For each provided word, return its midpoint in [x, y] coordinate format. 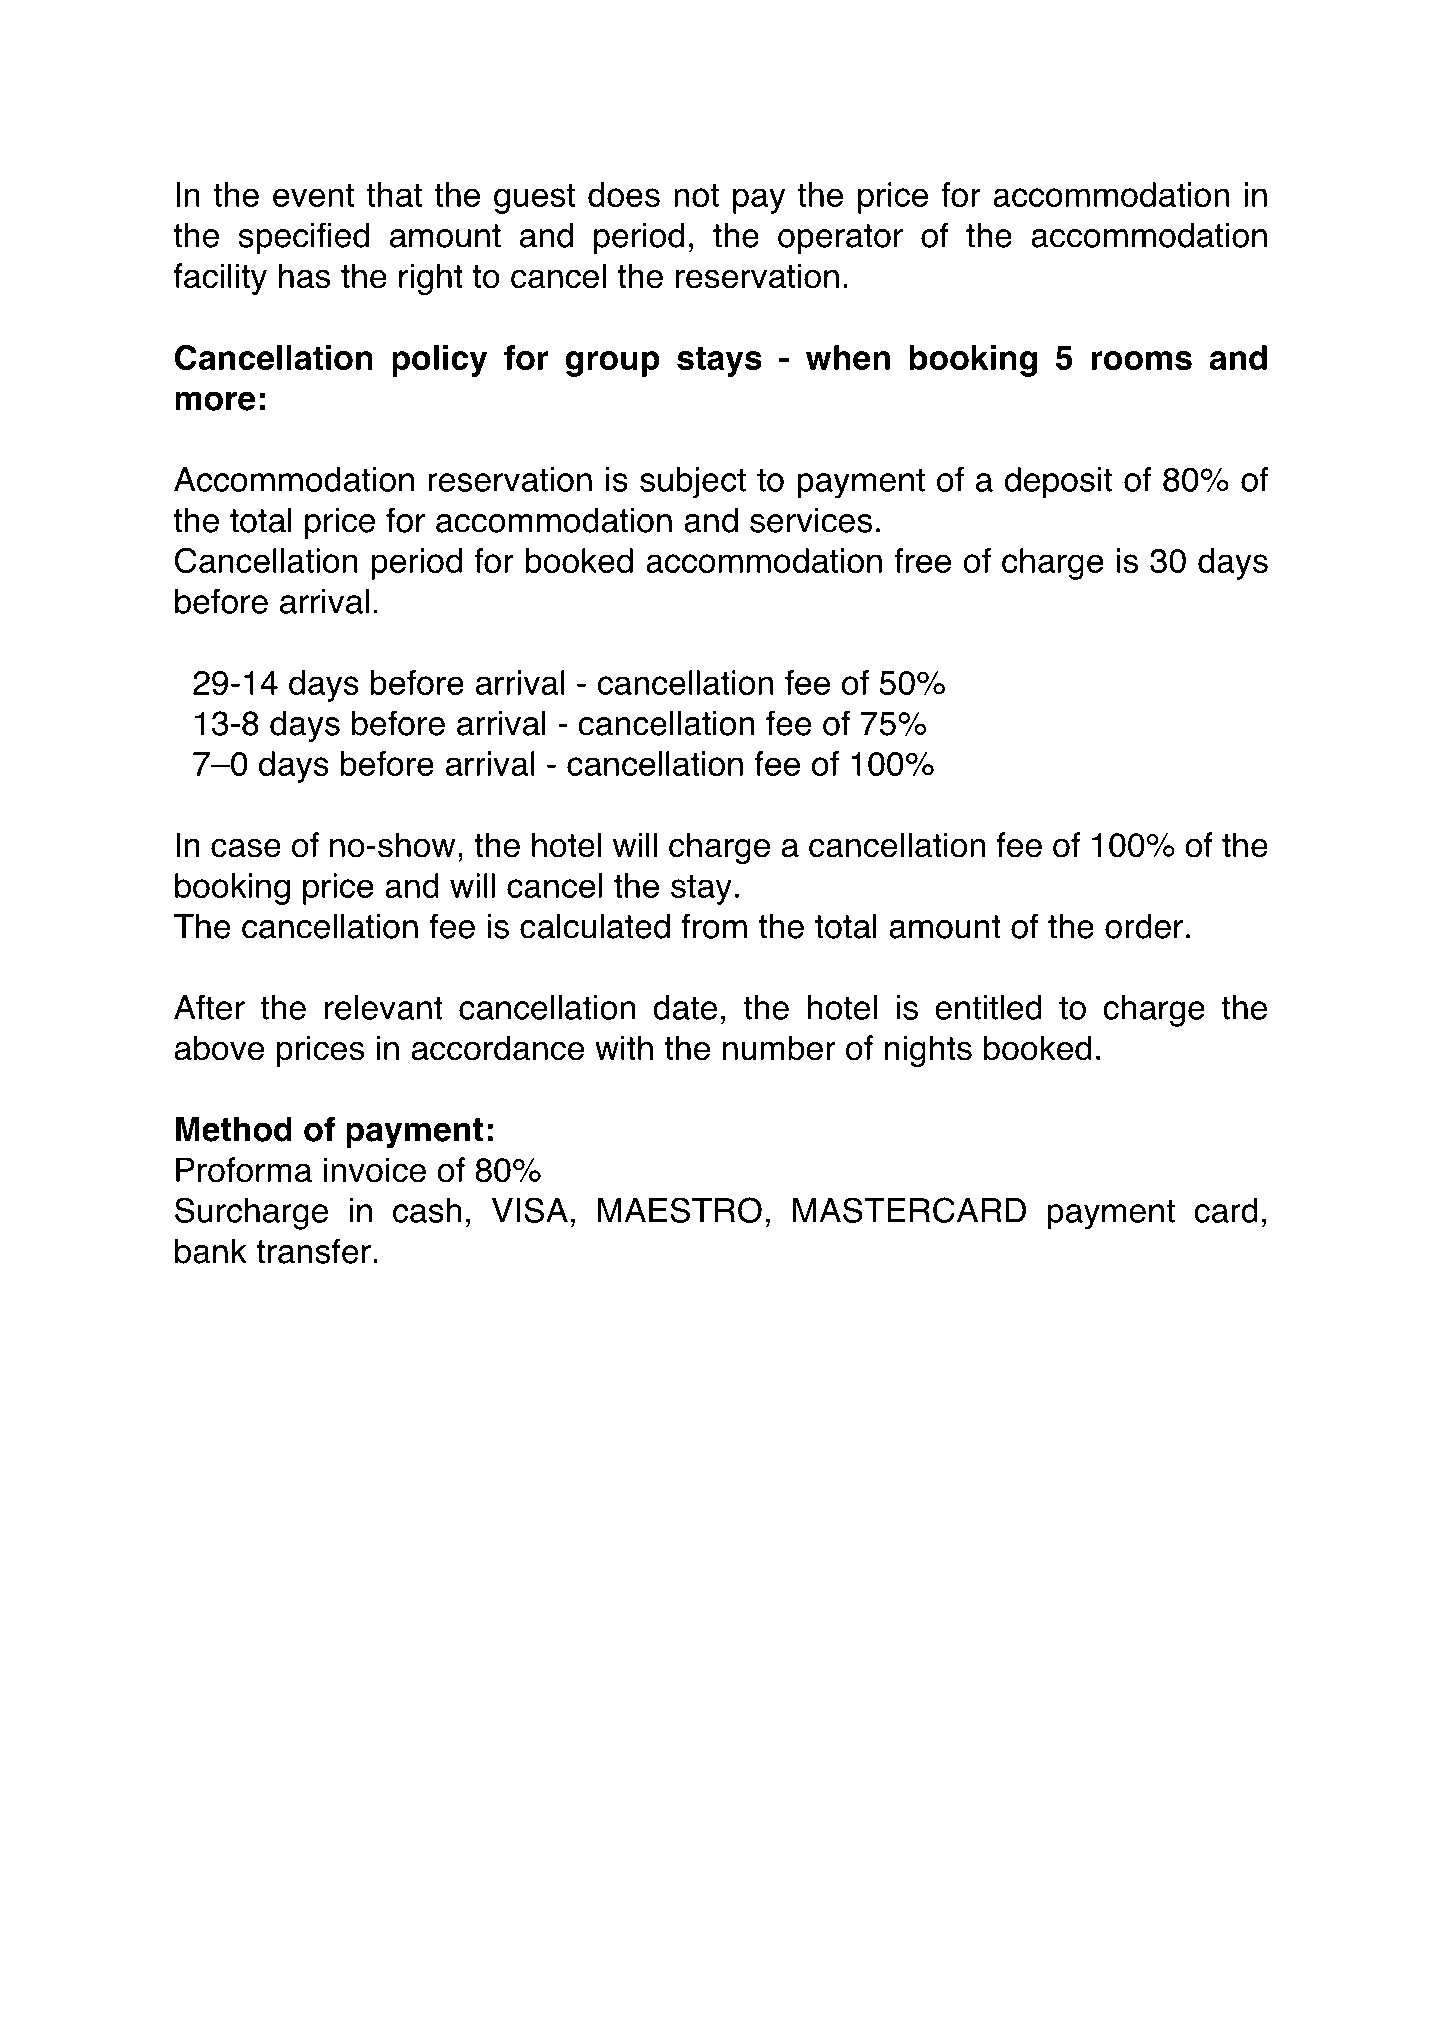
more [215, 401]
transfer [313, 1251]
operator [840, 239]
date [685, 1007]
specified [304, 238]
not [696, 195]
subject [693, 483]
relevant [384, 1007]
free [922, 560]
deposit [1058, 483]
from [714, 926]
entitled [988, 1007]
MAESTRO [680, 1210]
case [246, 848]
